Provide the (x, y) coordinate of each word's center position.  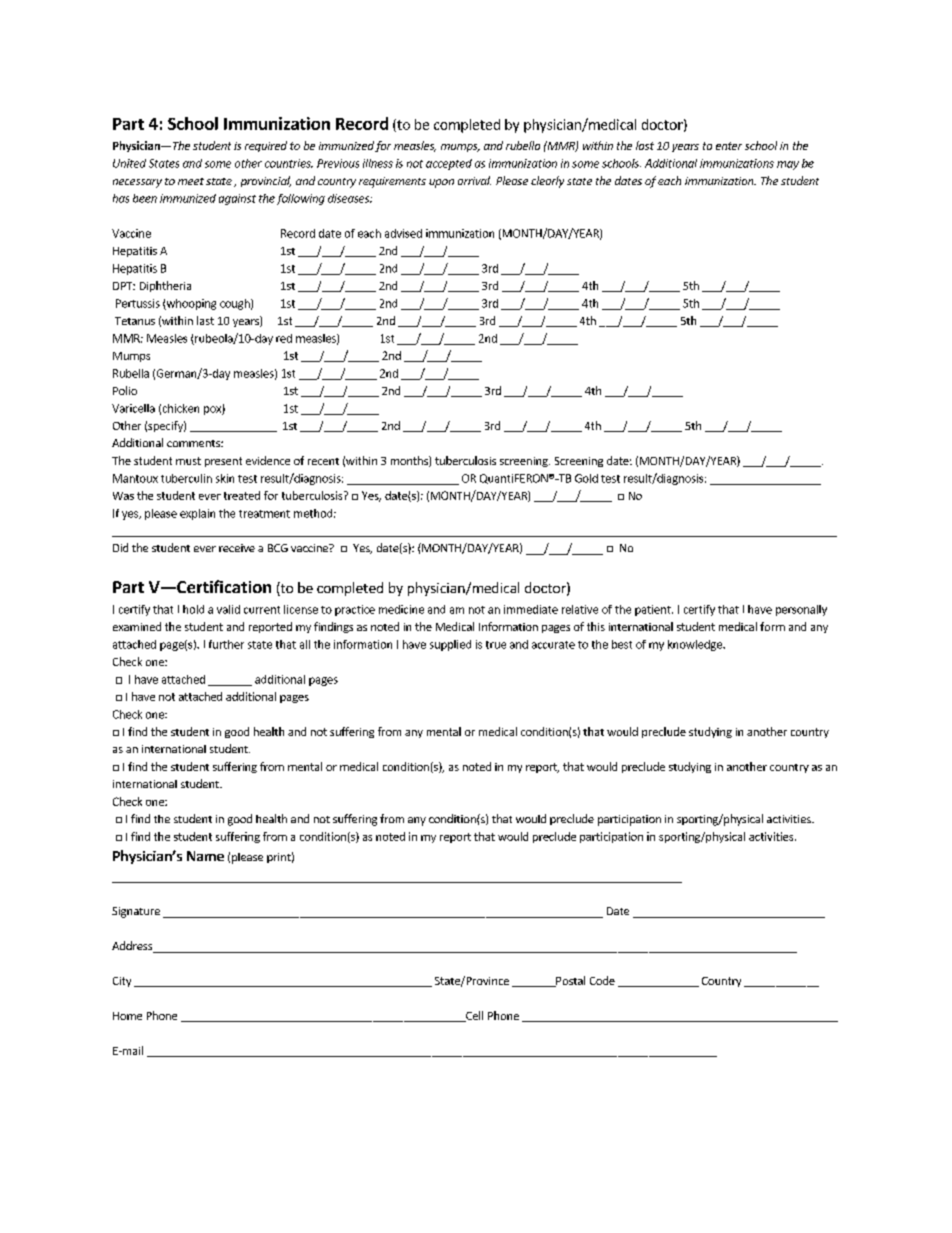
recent (323, 461)
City (122, 982)
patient (654, 610)
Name (205, 856)
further (226, 644)
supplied (450, 645)
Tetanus (135, 321)
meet (191, 181)
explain (197, 514)
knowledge (696, 645)
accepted (449, 164)
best (622, 644)
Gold (586, 478)
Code (602, 980)
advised (403, 233)
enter (729, 146)
